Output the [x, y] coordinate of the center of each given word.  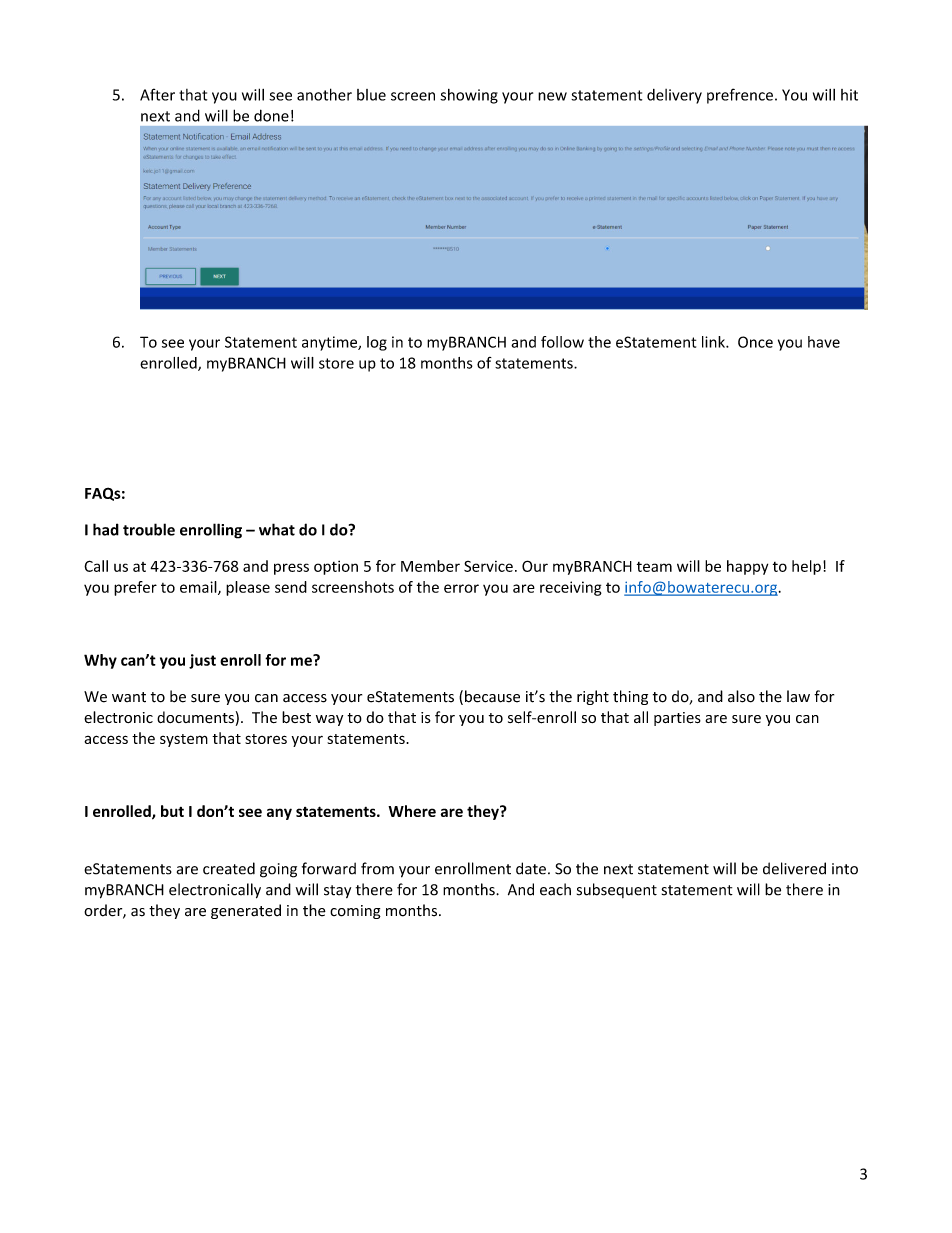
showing [469, 96]
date [531, 868]
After [157, 94]
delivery [674, 96]
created [229, 868]
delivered [794, 868]
